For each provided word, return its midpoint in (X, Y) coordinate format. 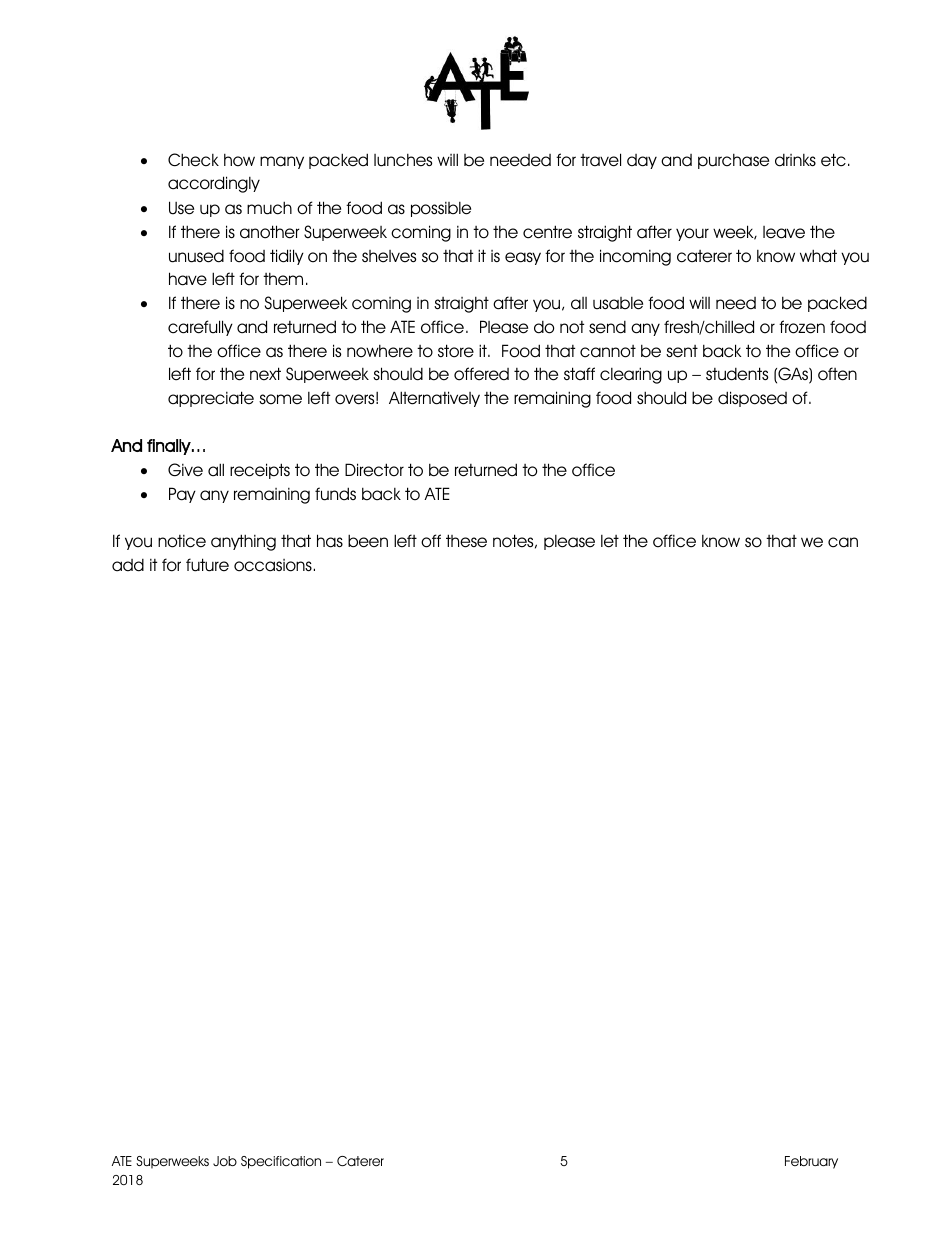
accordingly (214, 184)
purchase (733, 161)
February (811, 1162)
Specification (281, 1162)
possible (441, 209)
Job (225, 1161)
